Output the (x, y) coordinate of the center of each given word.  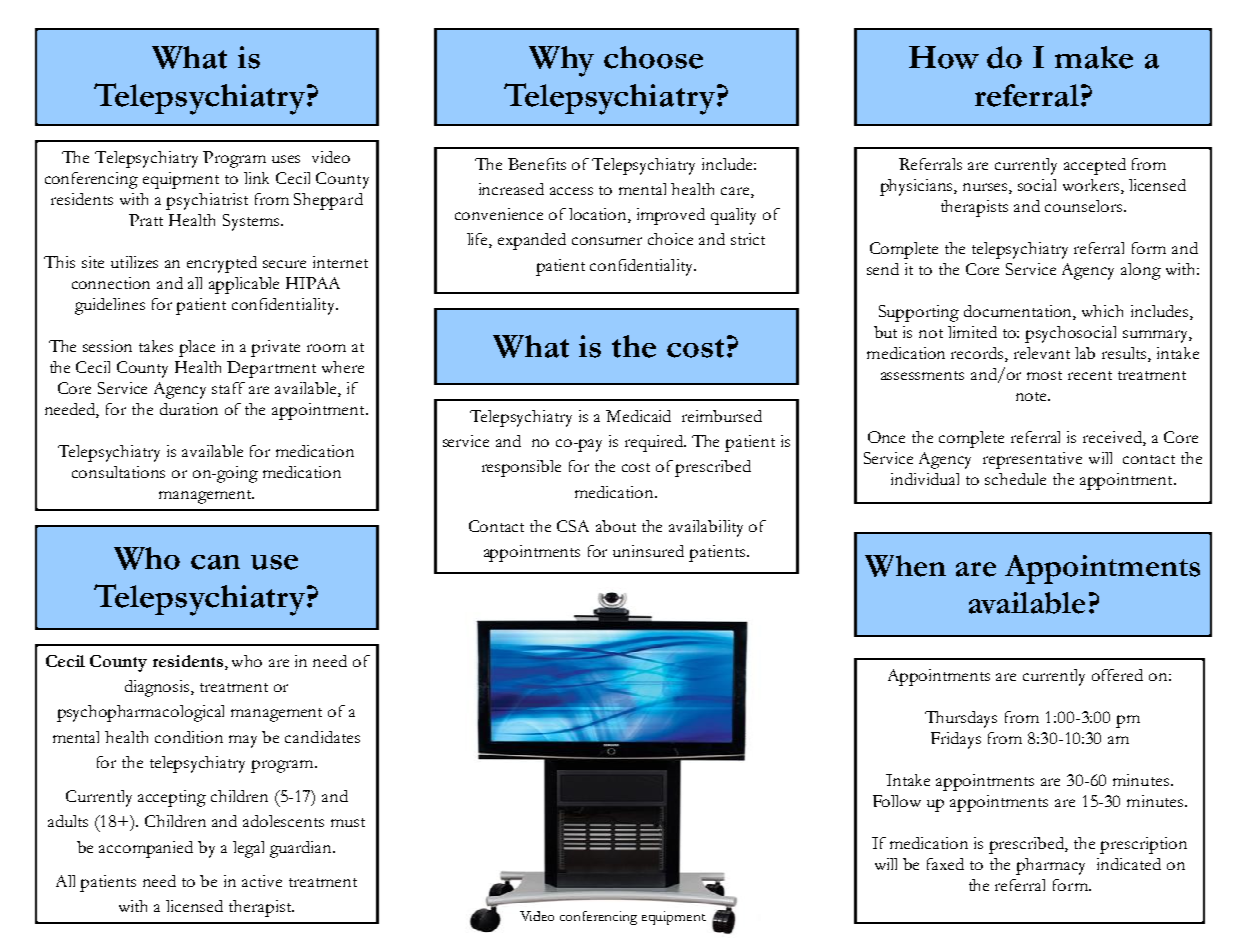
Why (561, 61)
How (944, 57)
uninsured (648, 551)
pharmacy (1050, 866)
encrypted (222, 264)
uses (286, 159)
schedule (1015, 479)
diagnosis (158, 688)
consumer (607, 241)
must (348, 822)
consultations (118, 472)
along (1141, 271)
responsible (521, 468)
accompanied (146, 849)
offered (1117, 675)
